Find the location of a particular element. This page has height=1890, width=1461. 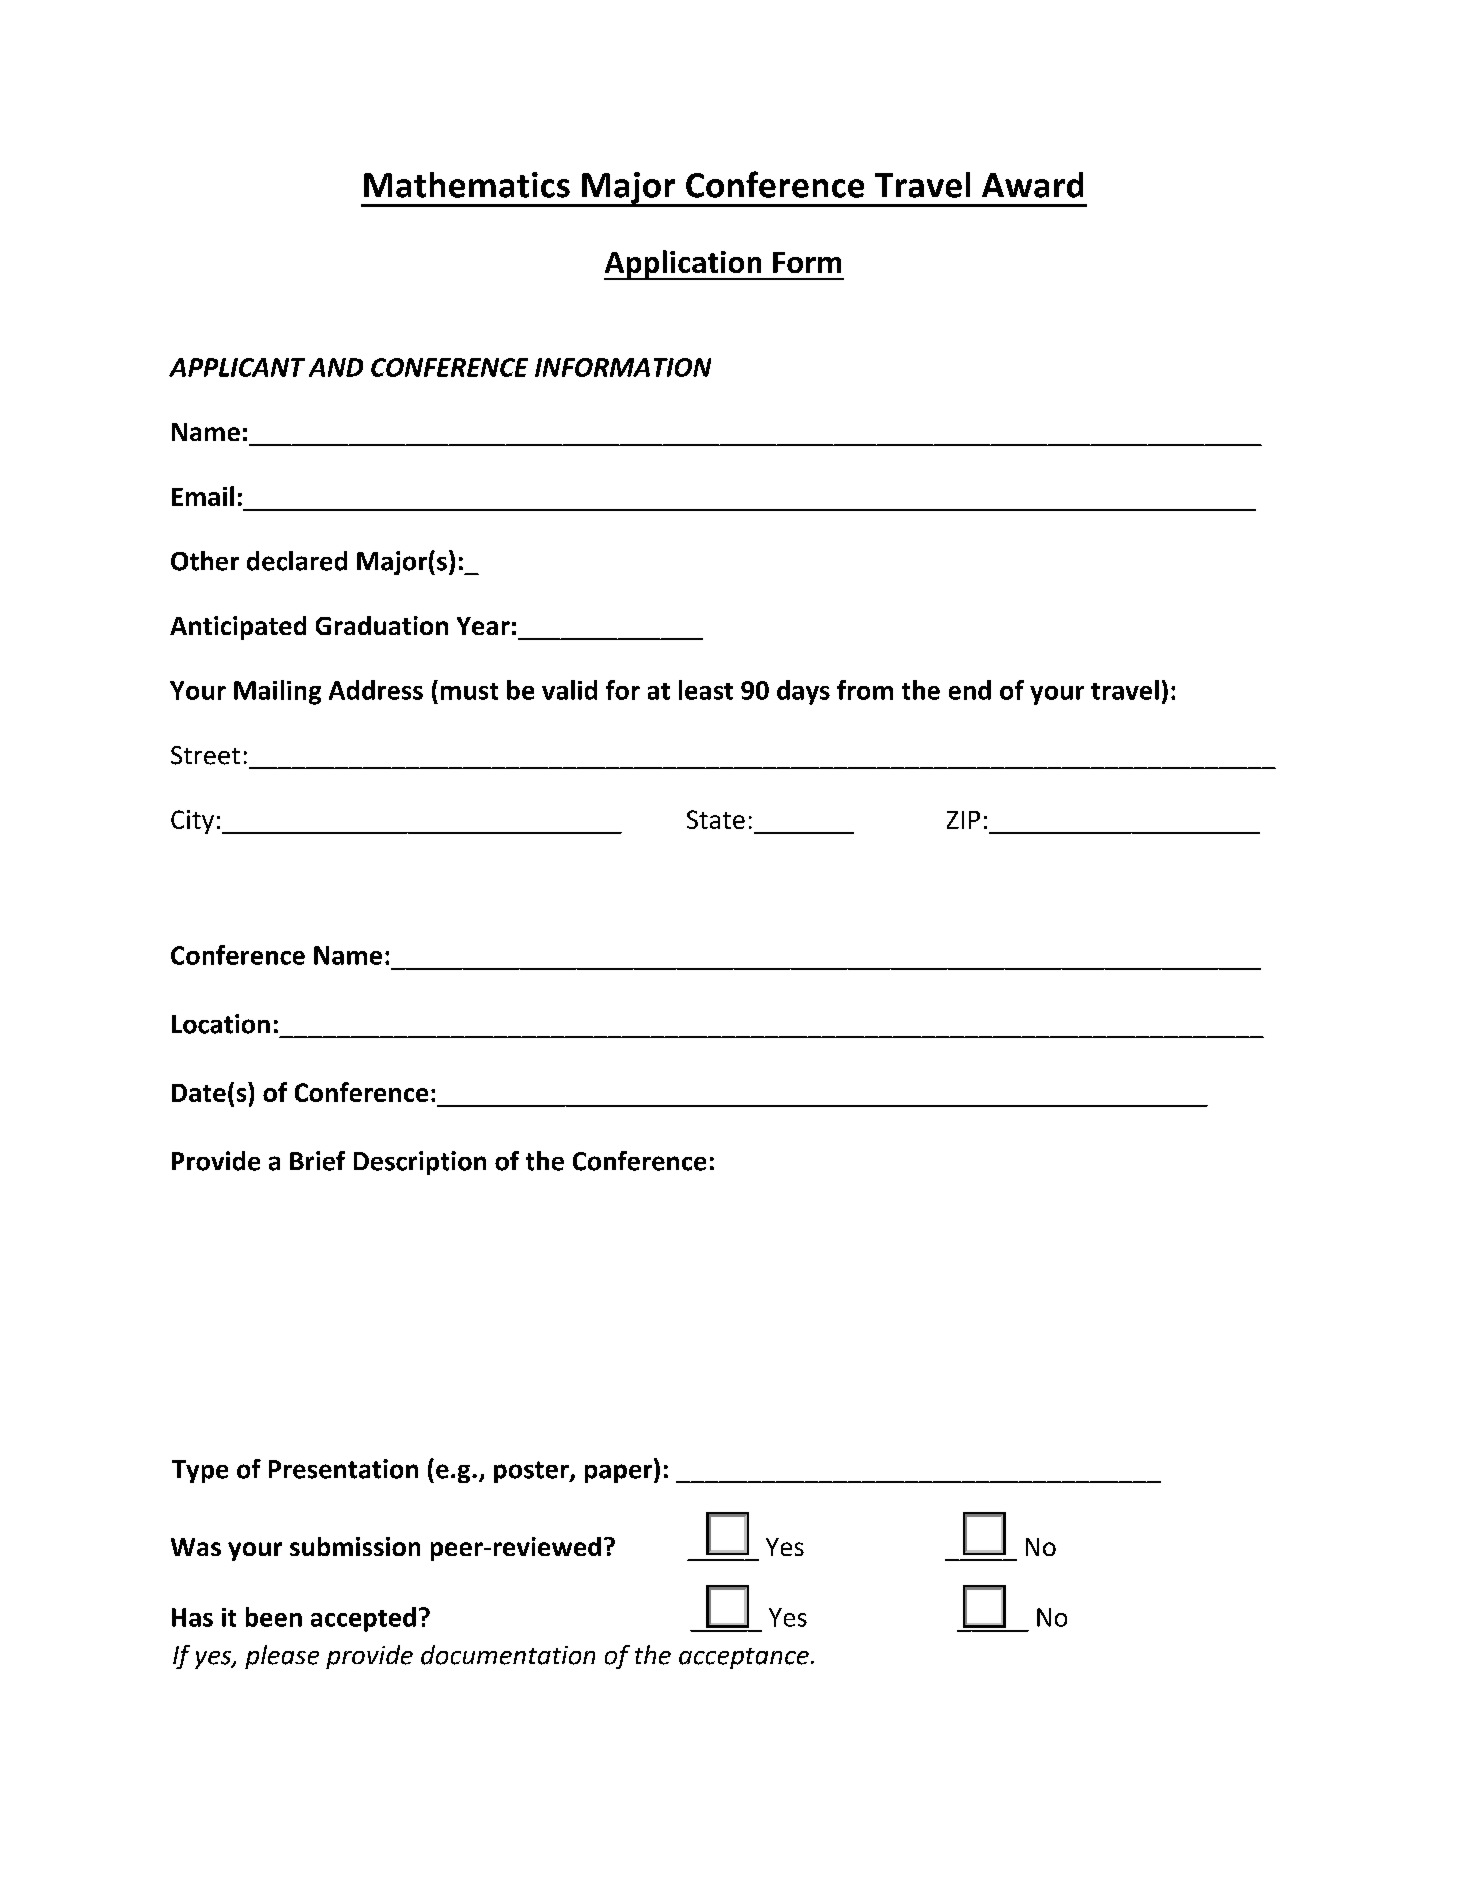

been is located at coordinates (274, 1617).
